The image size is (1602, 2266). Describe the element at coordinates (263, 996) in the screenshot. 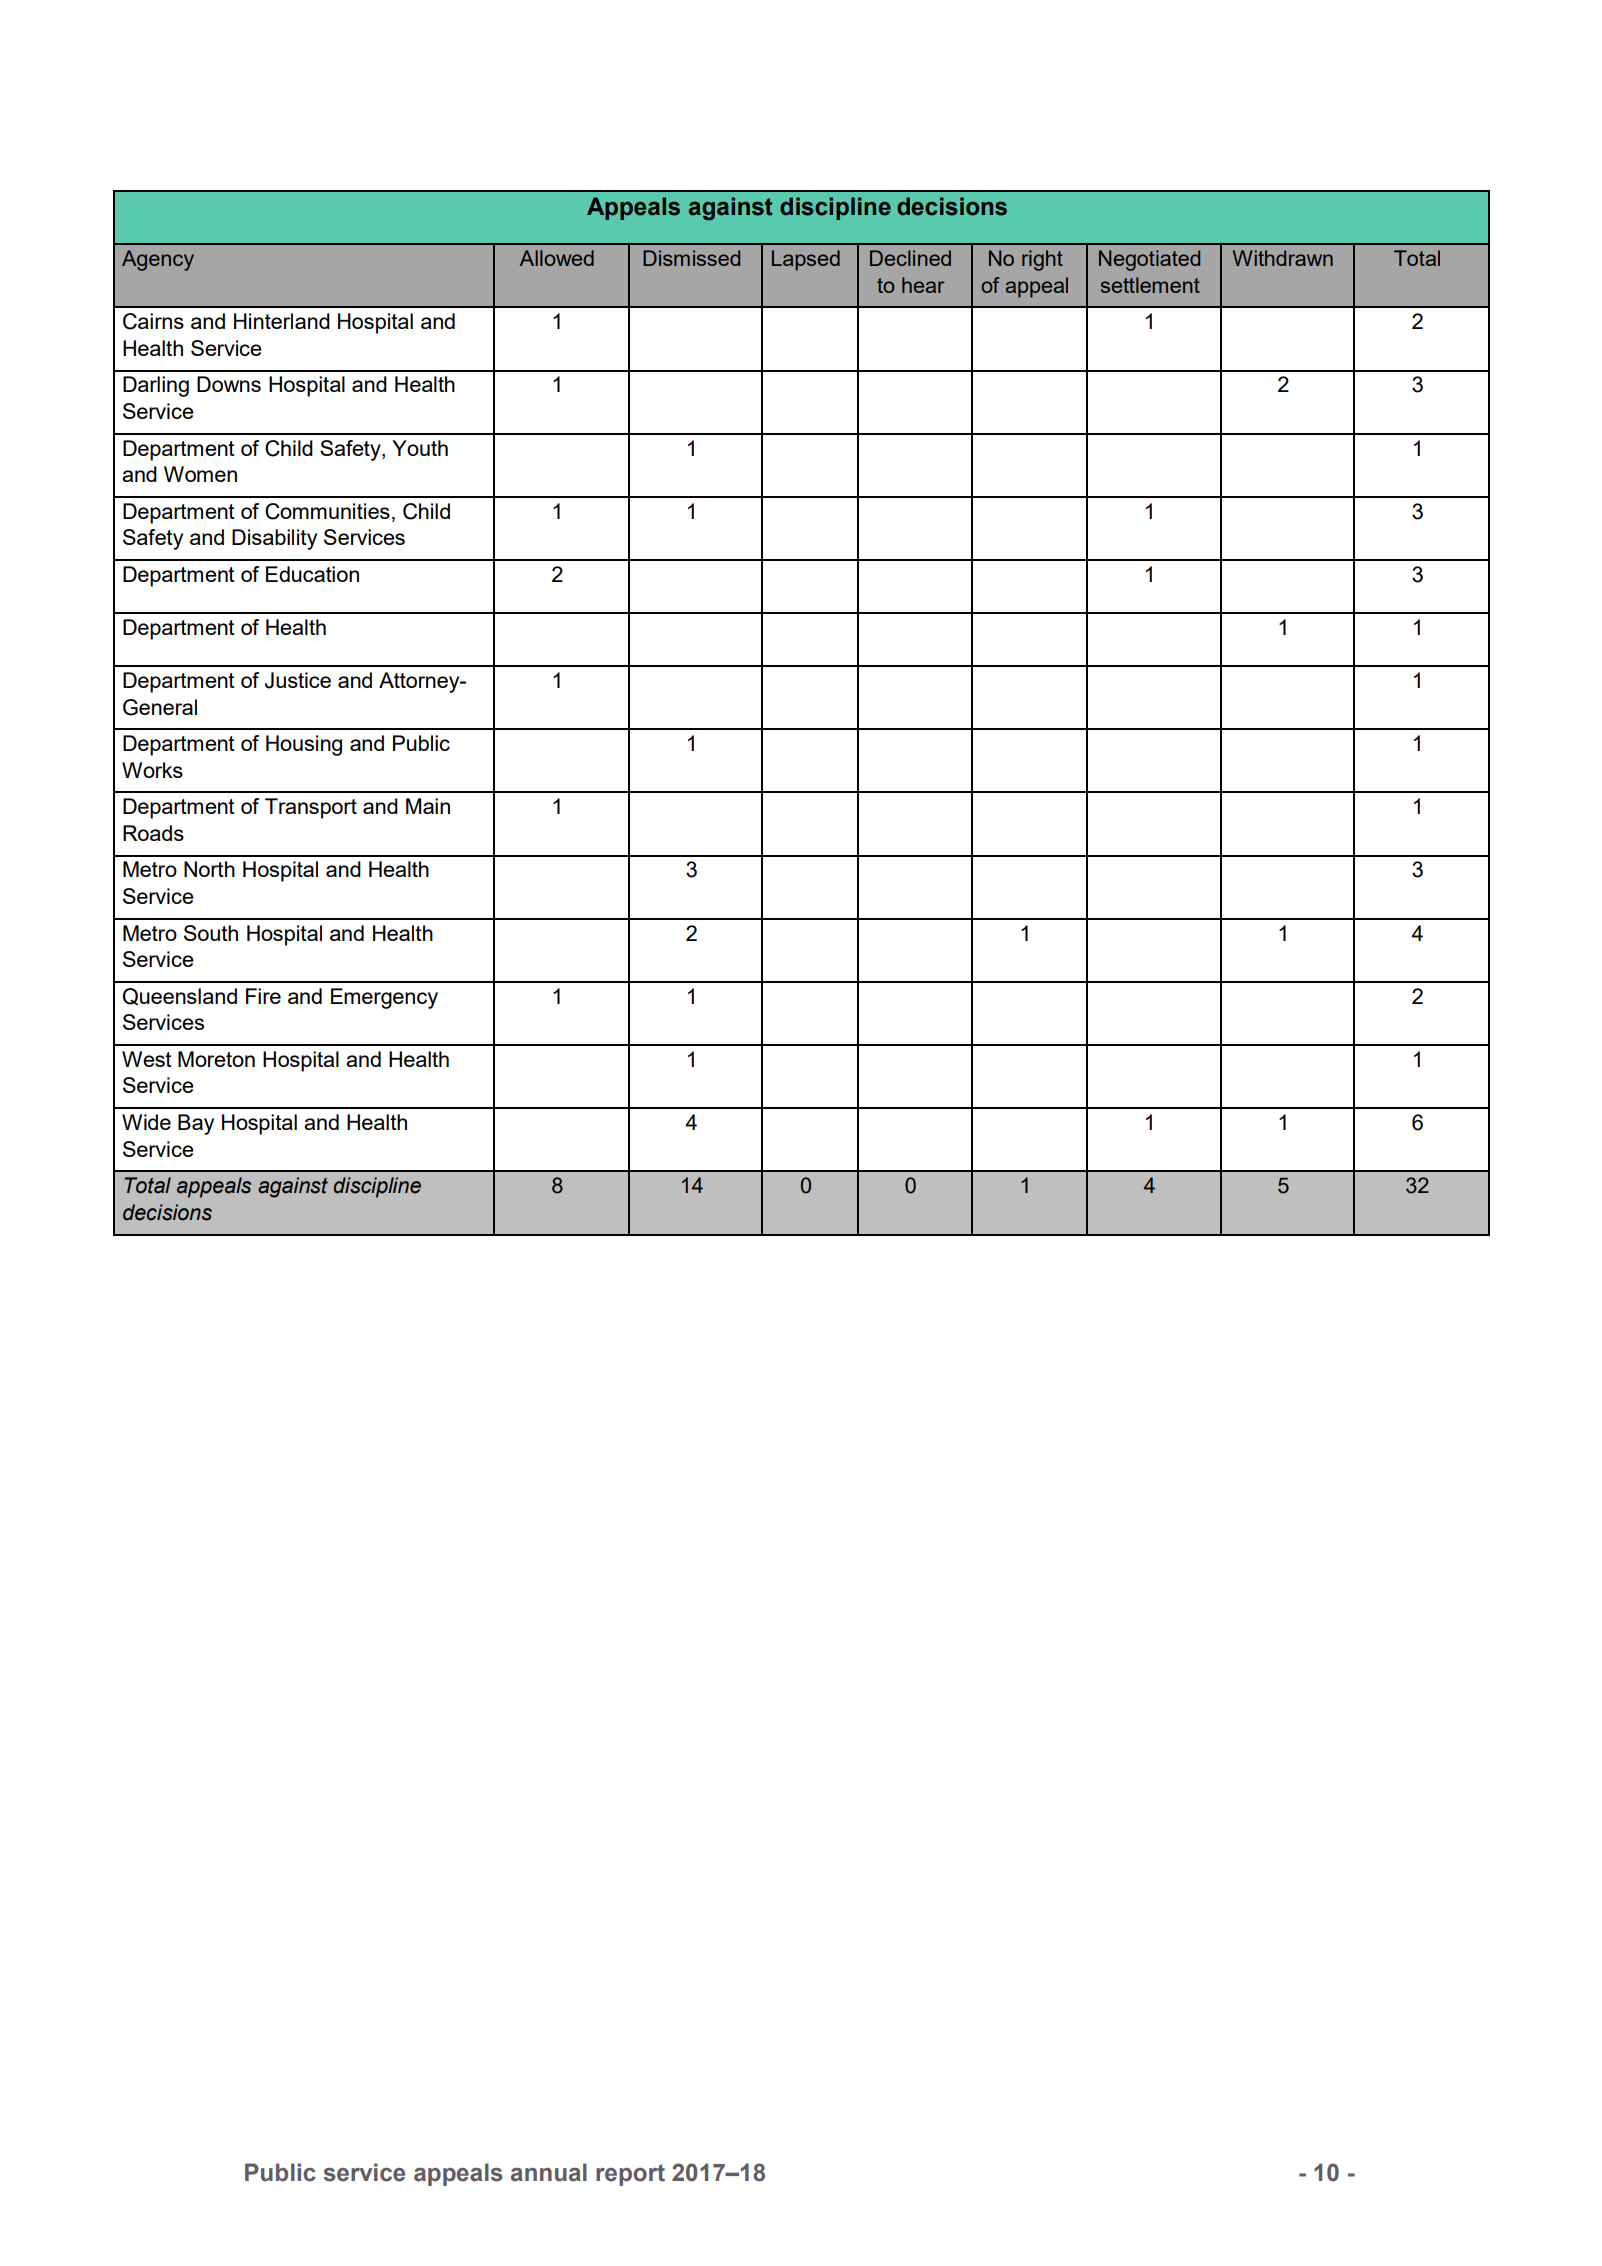

I see `Fire` at that location.
